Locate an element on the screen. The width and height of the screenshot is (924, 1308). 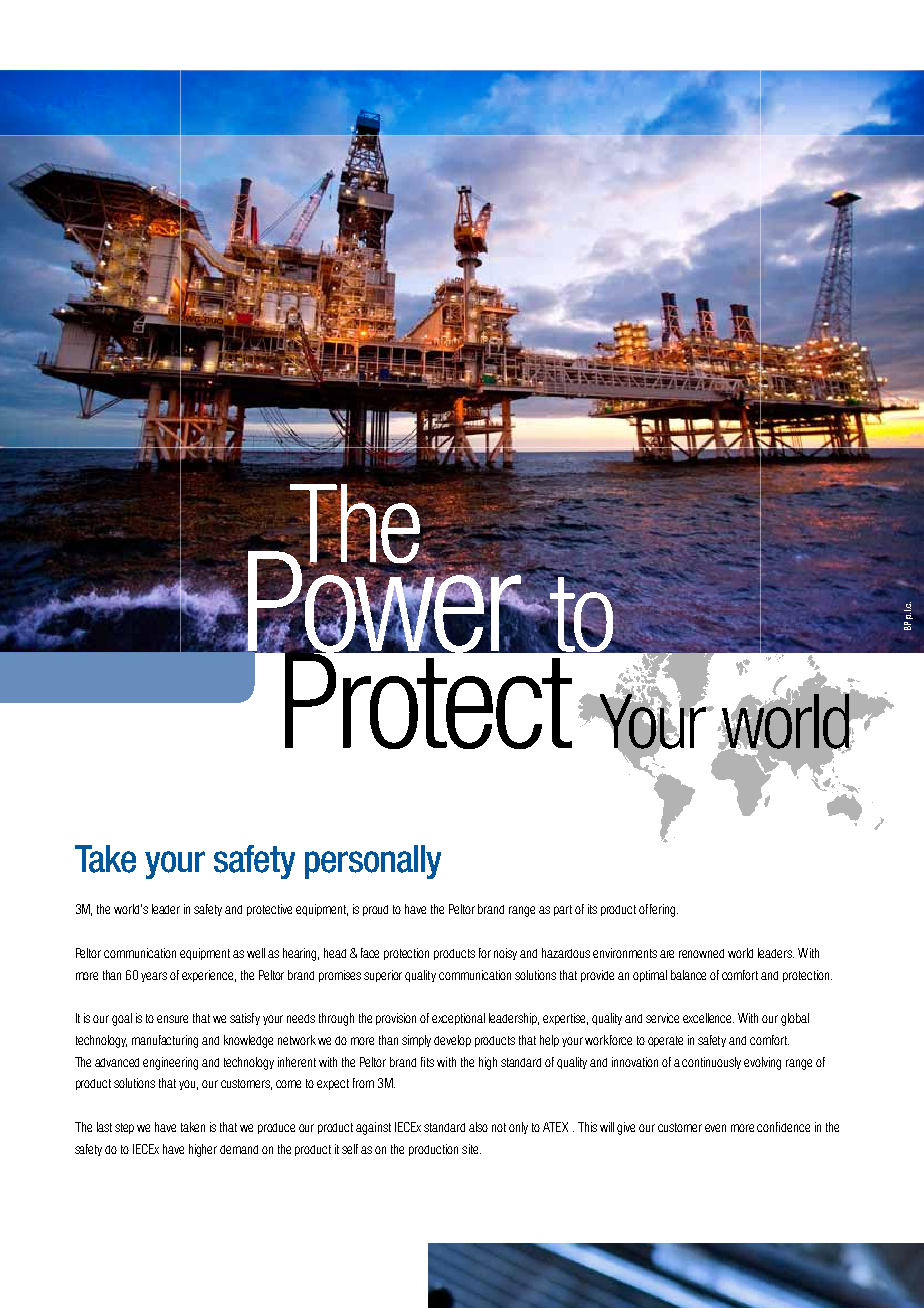
excellence is located at coordinates (708, 1018).
